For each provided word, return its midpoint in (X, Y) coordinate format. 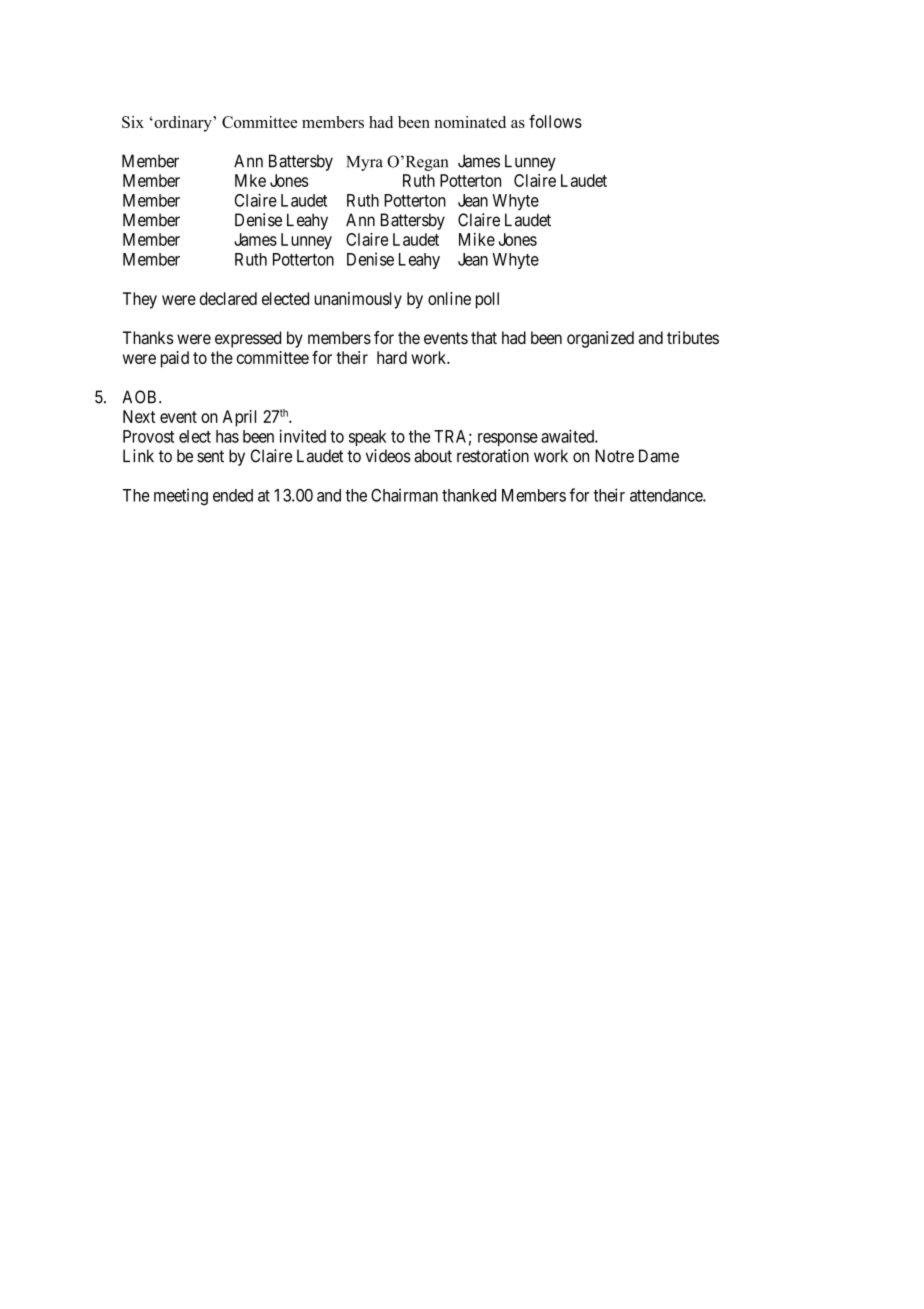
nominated (470, 122)
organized (600, 339)
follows (555, 121)
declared (228, 298)
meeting (181, 496)
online (449, 298)
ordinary (183, 124)
